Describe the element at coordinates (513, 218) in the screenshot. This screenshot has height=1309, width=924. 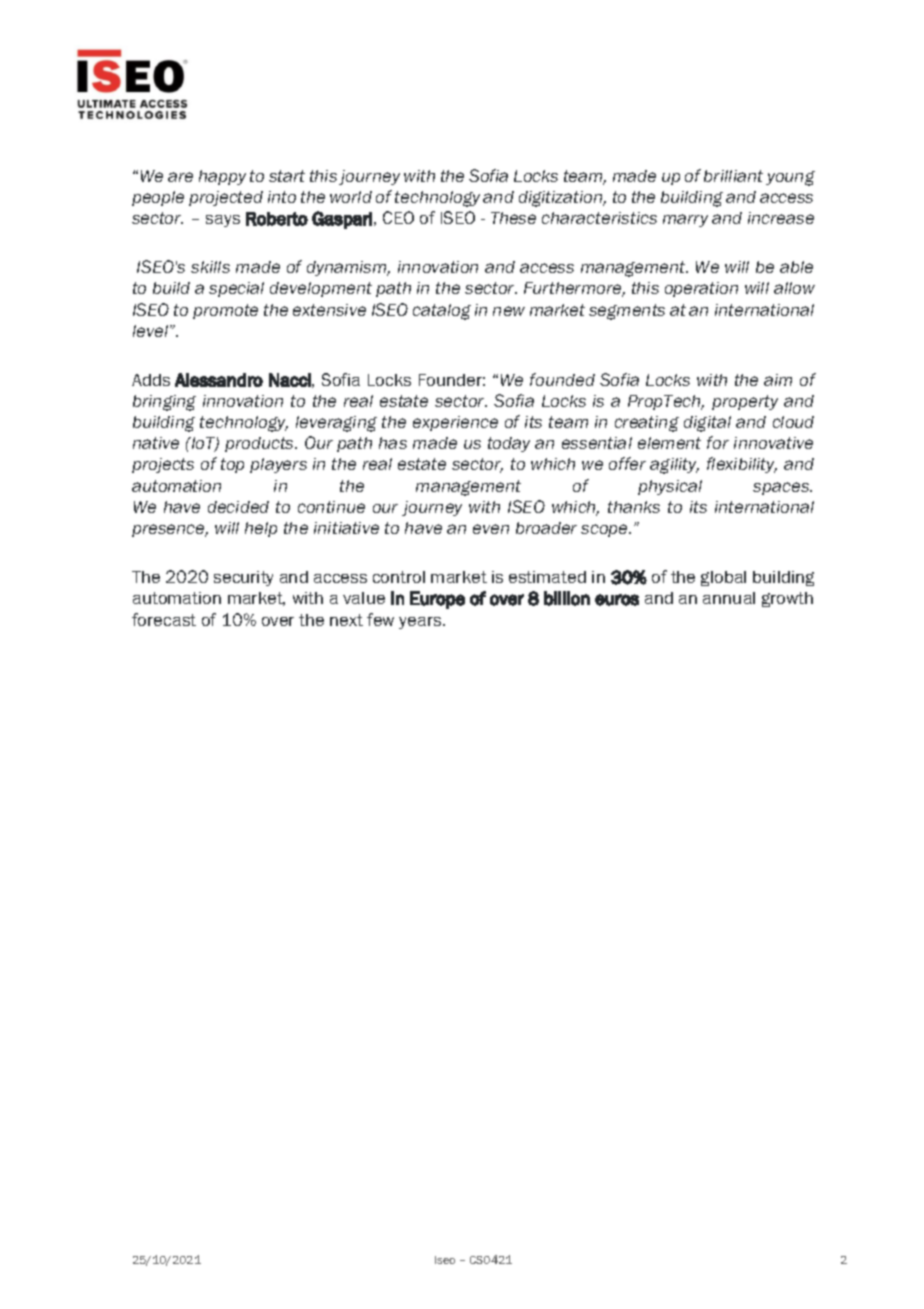
I see `These` at that location.
